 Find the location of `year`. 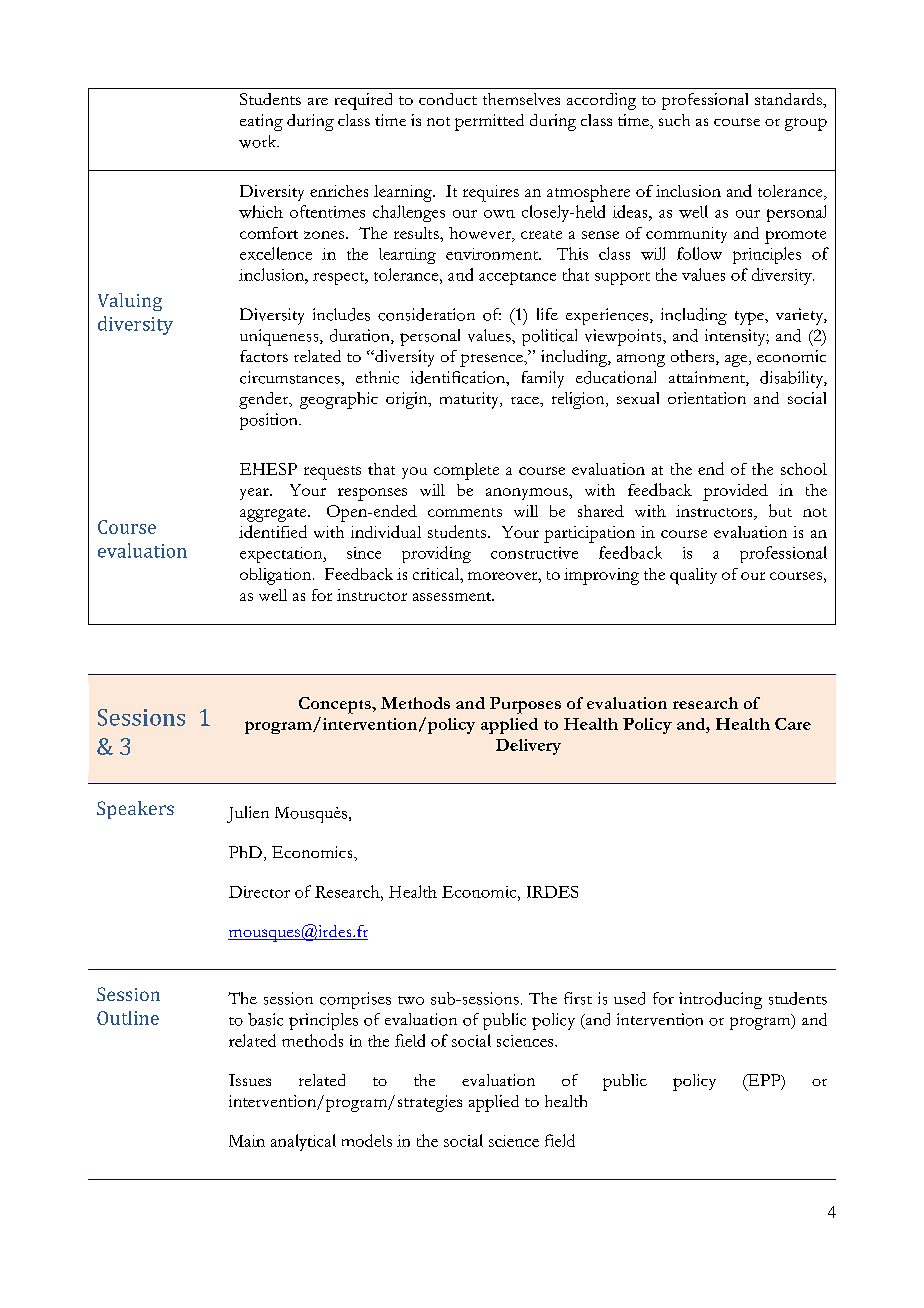

year is located at coordinates (255, 494).
